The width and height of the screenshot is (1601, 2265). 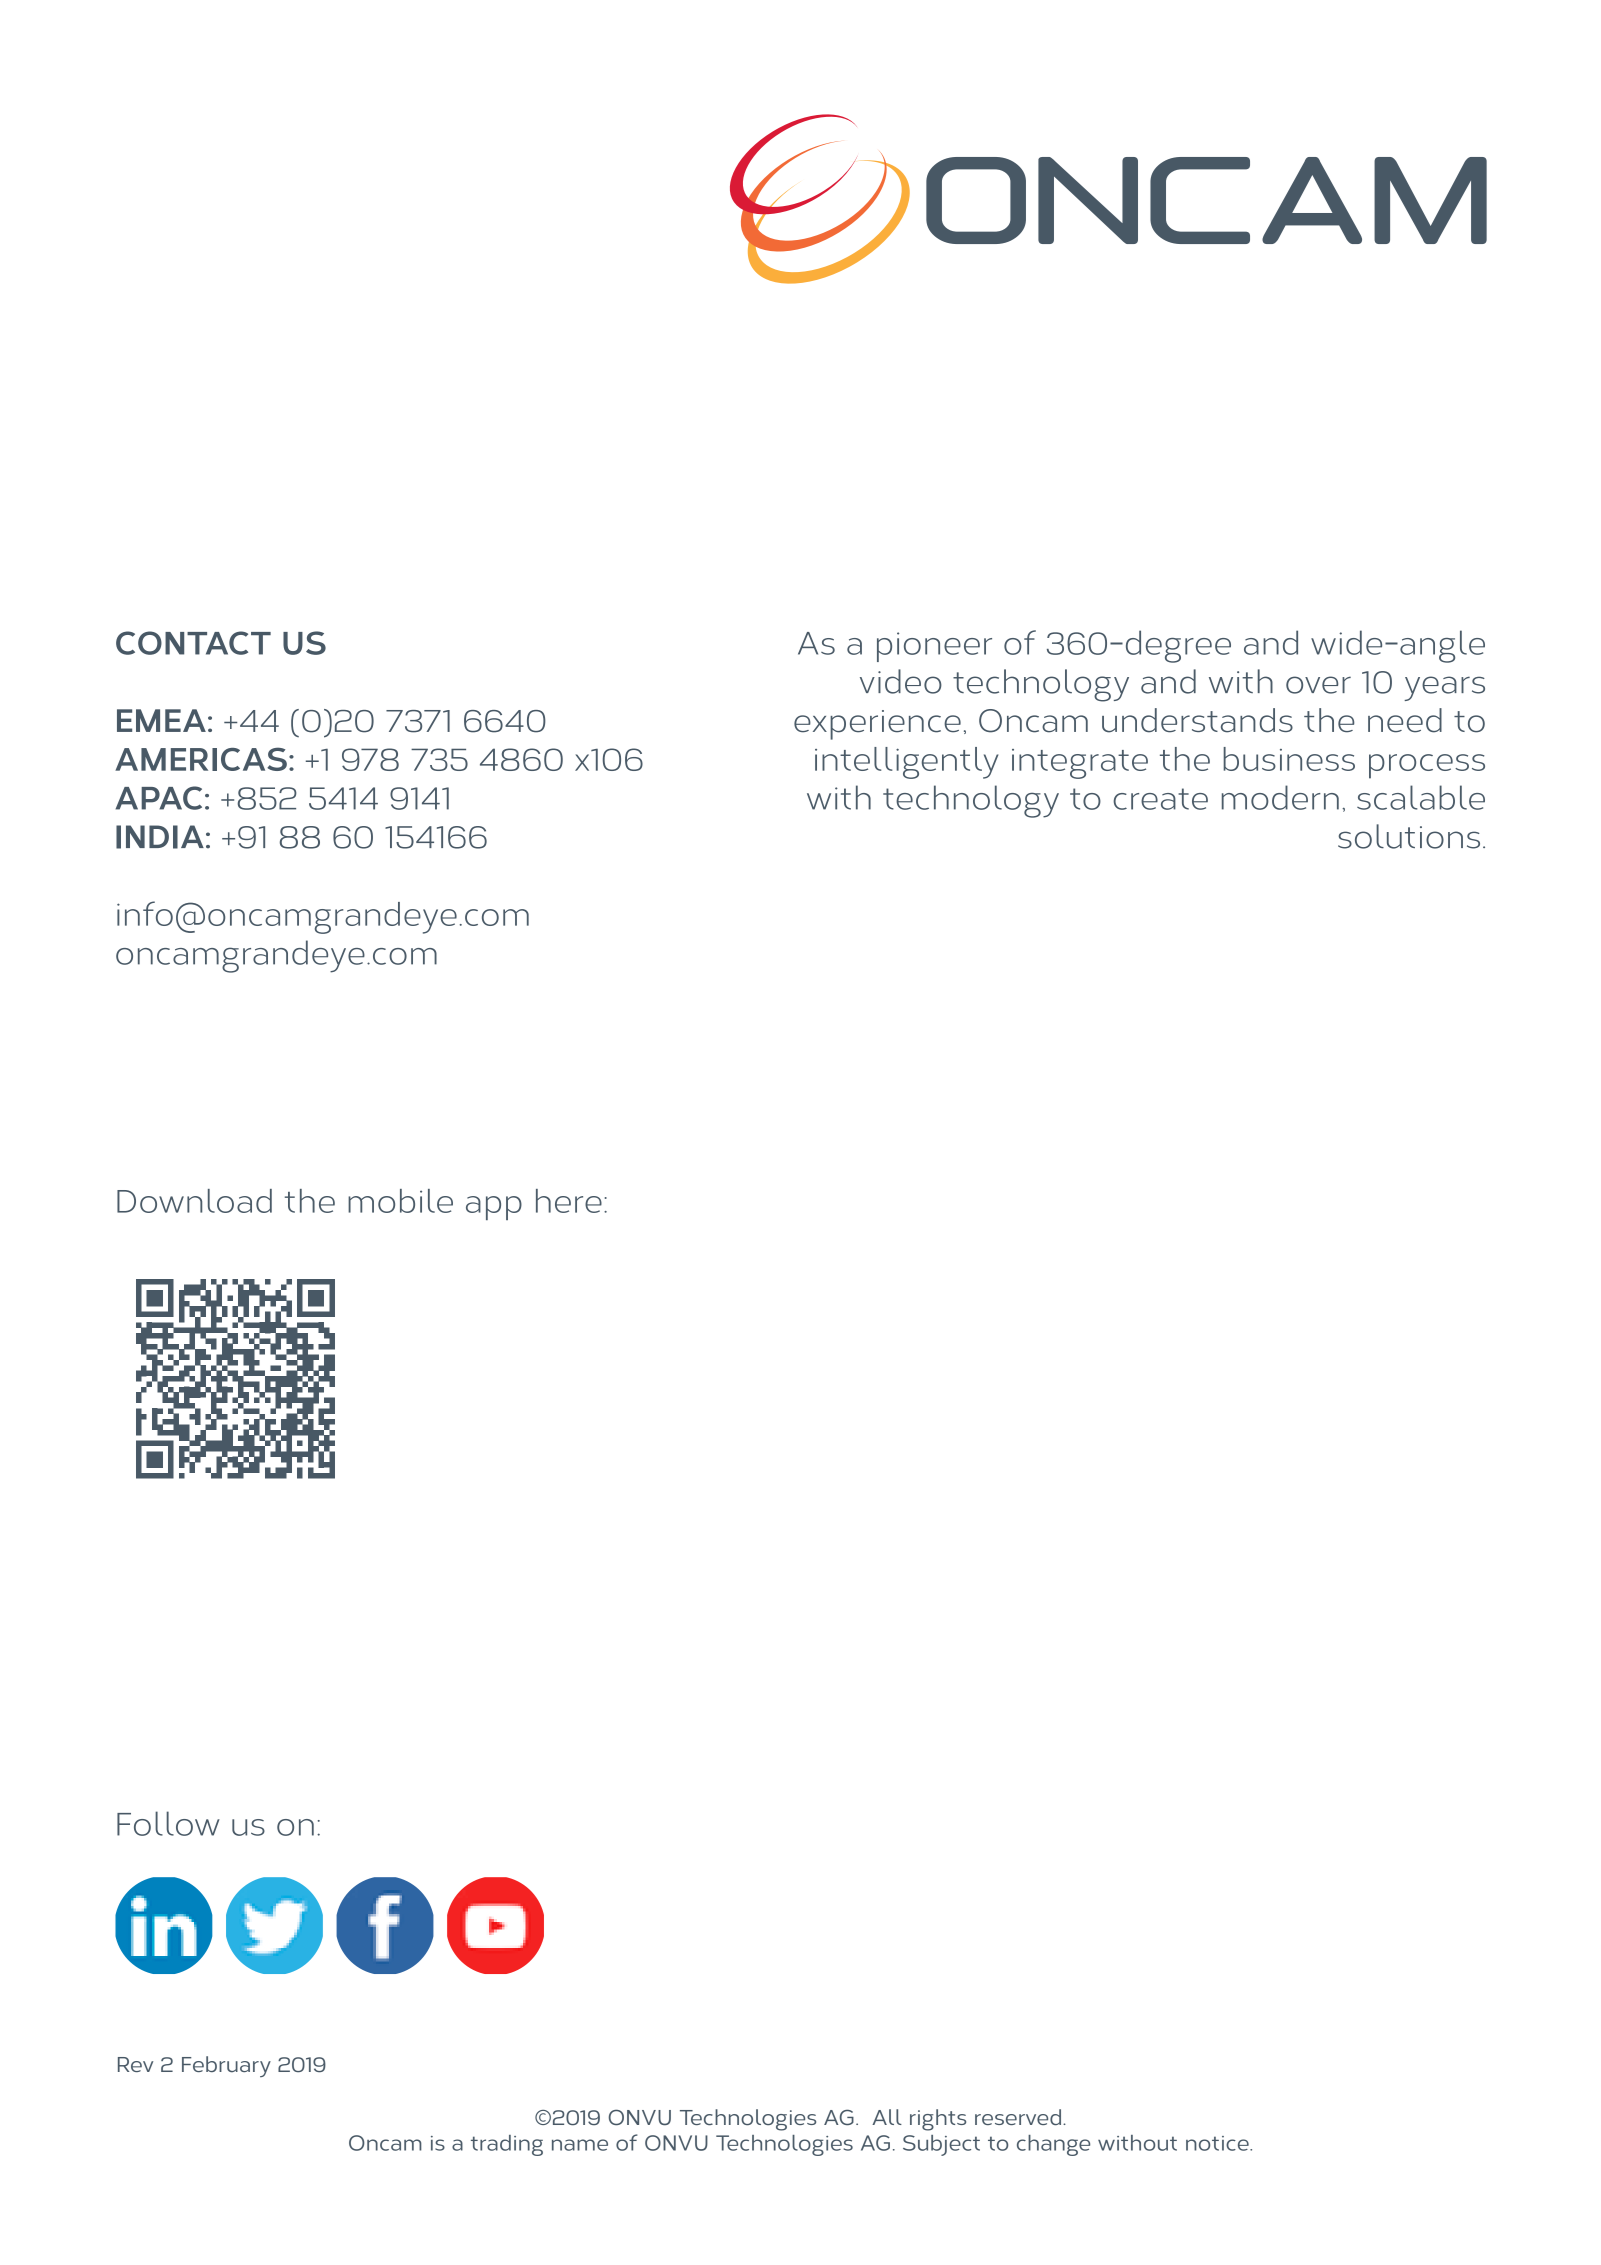 I want to click on over, so click(x=1318, y=685).
